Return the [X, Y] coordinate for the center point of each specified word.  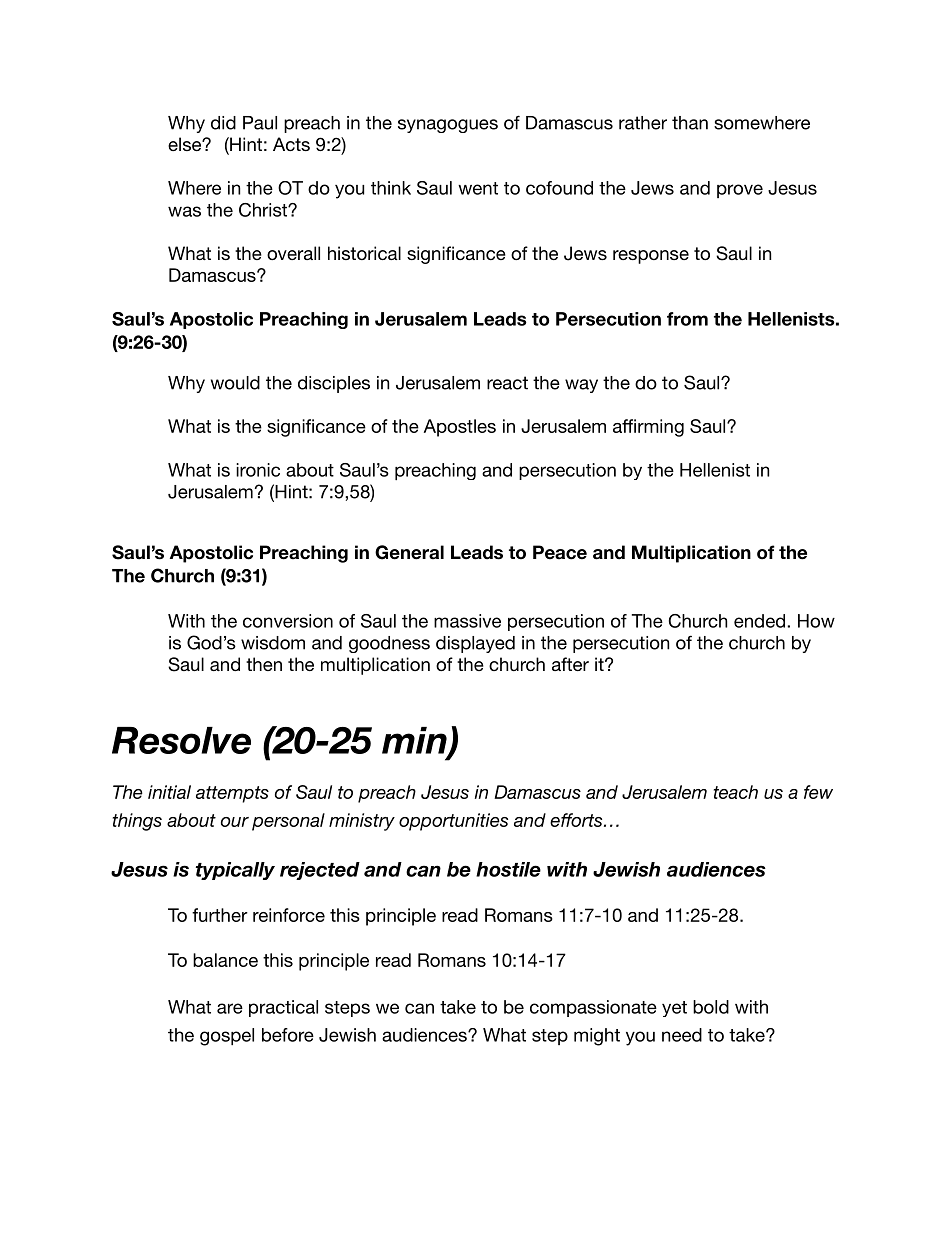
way [581, 386]
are [230, 1008]
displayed [475, 644]
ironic [258, 470]
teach [736, 792]
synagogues [448, 126]
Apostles [460, 428]
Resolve [181, 740]
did [223, 123]
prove [740, 191]
